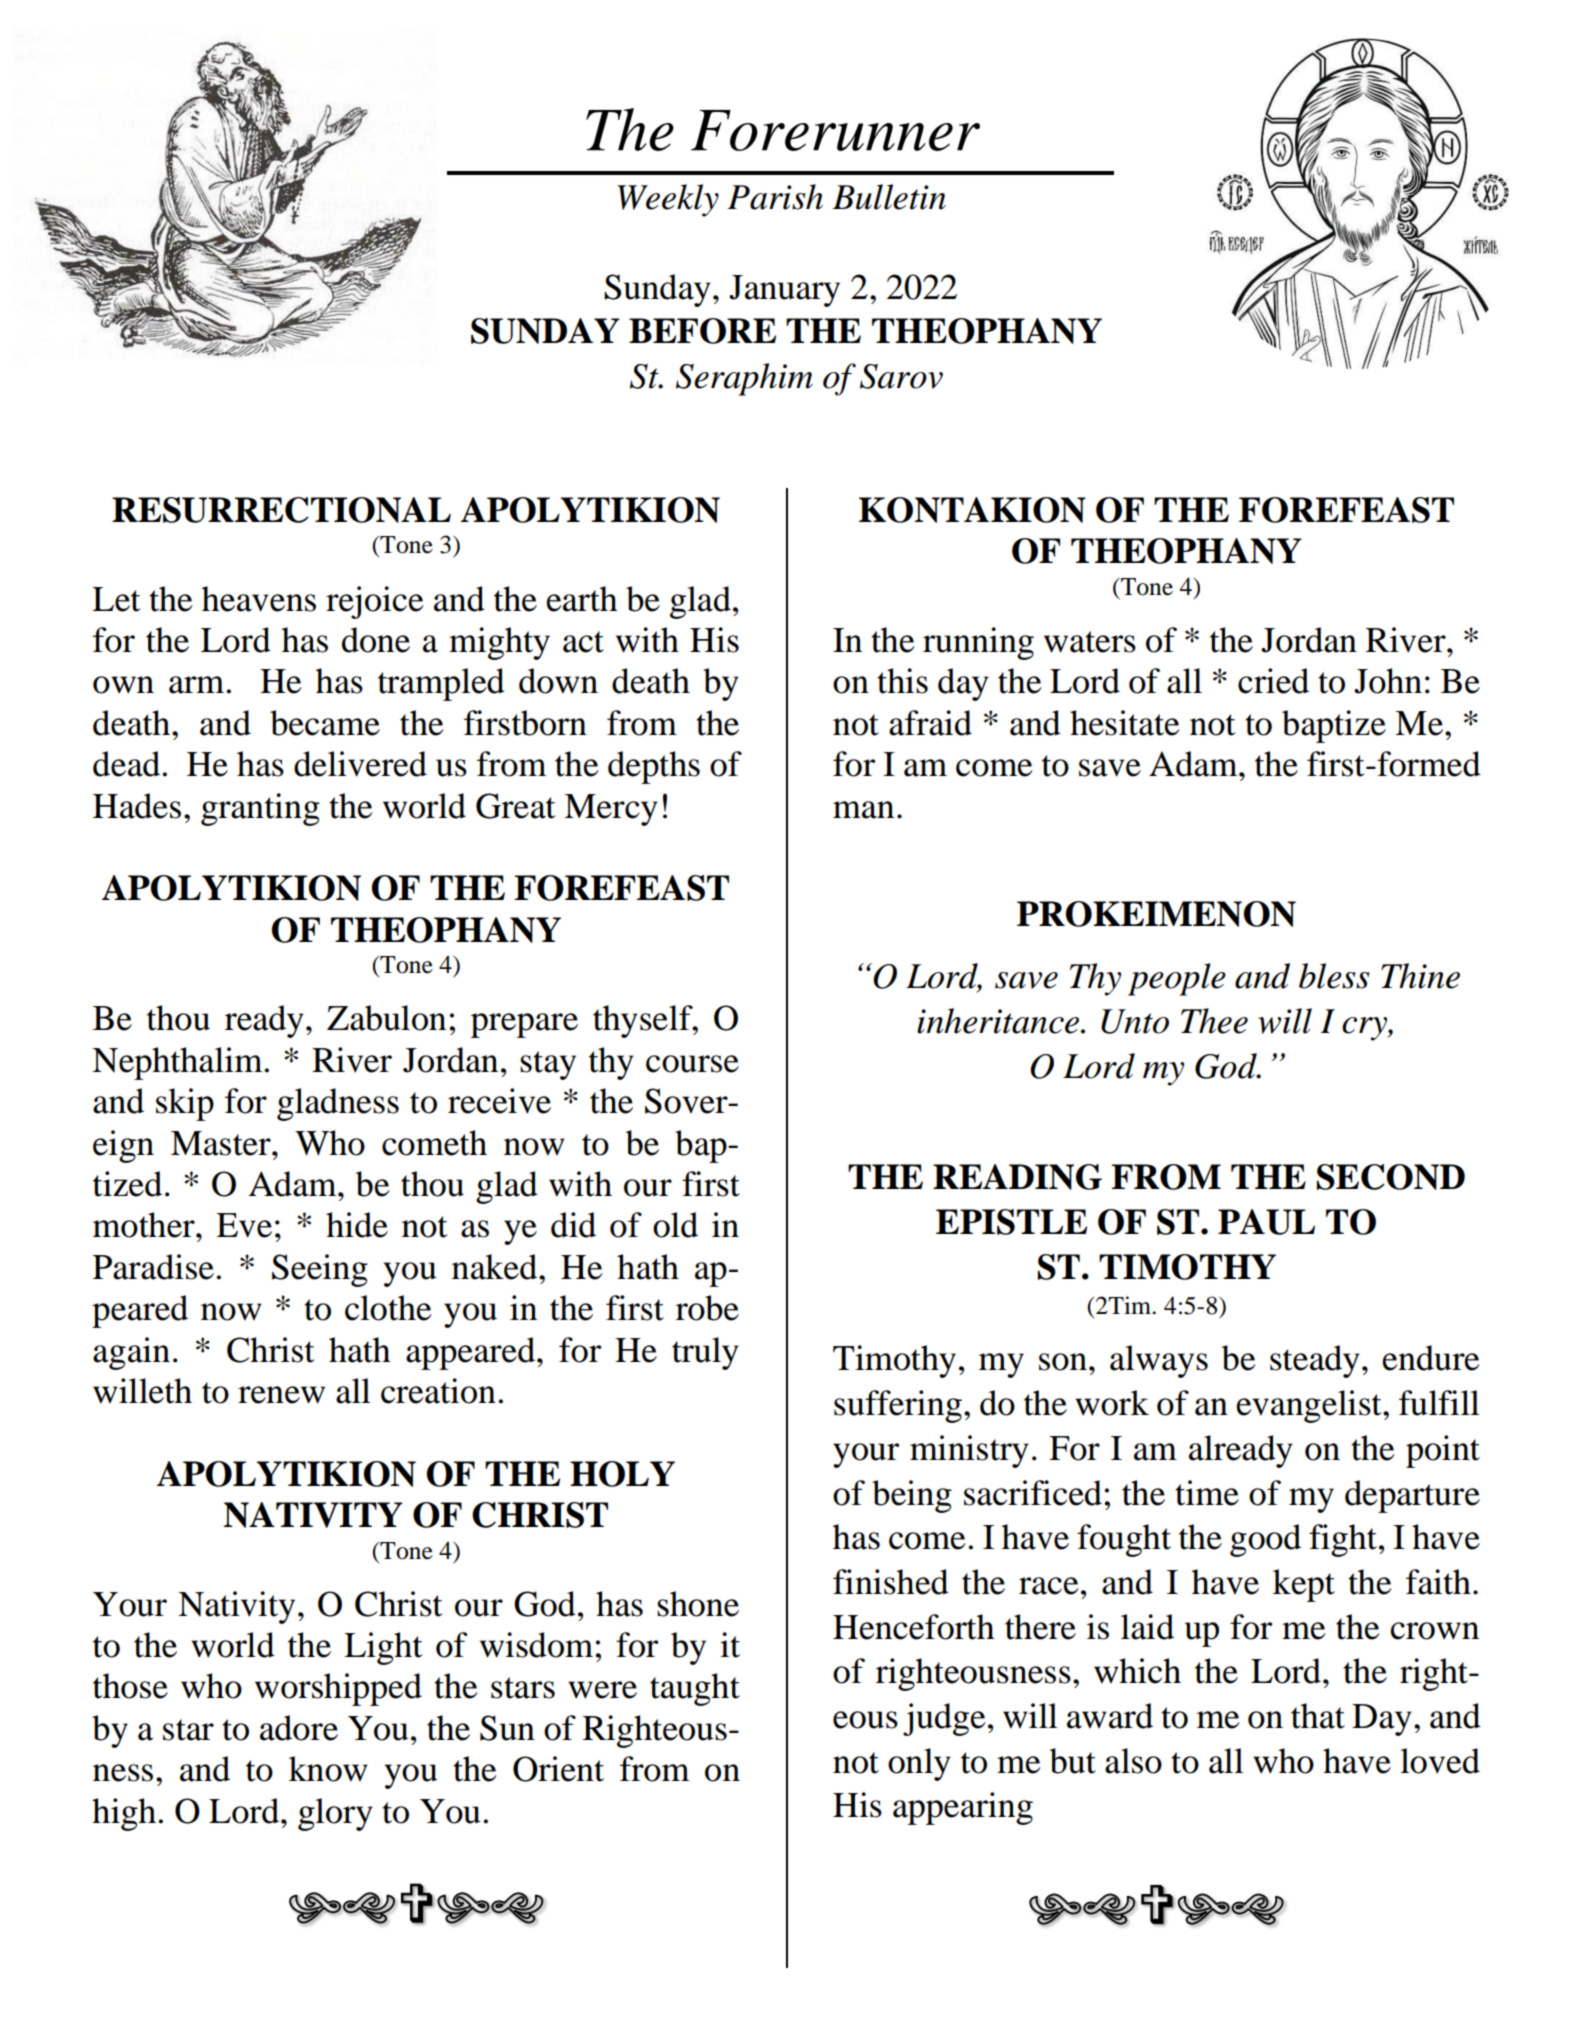  I want to click on heavens, so click(259, 599).
